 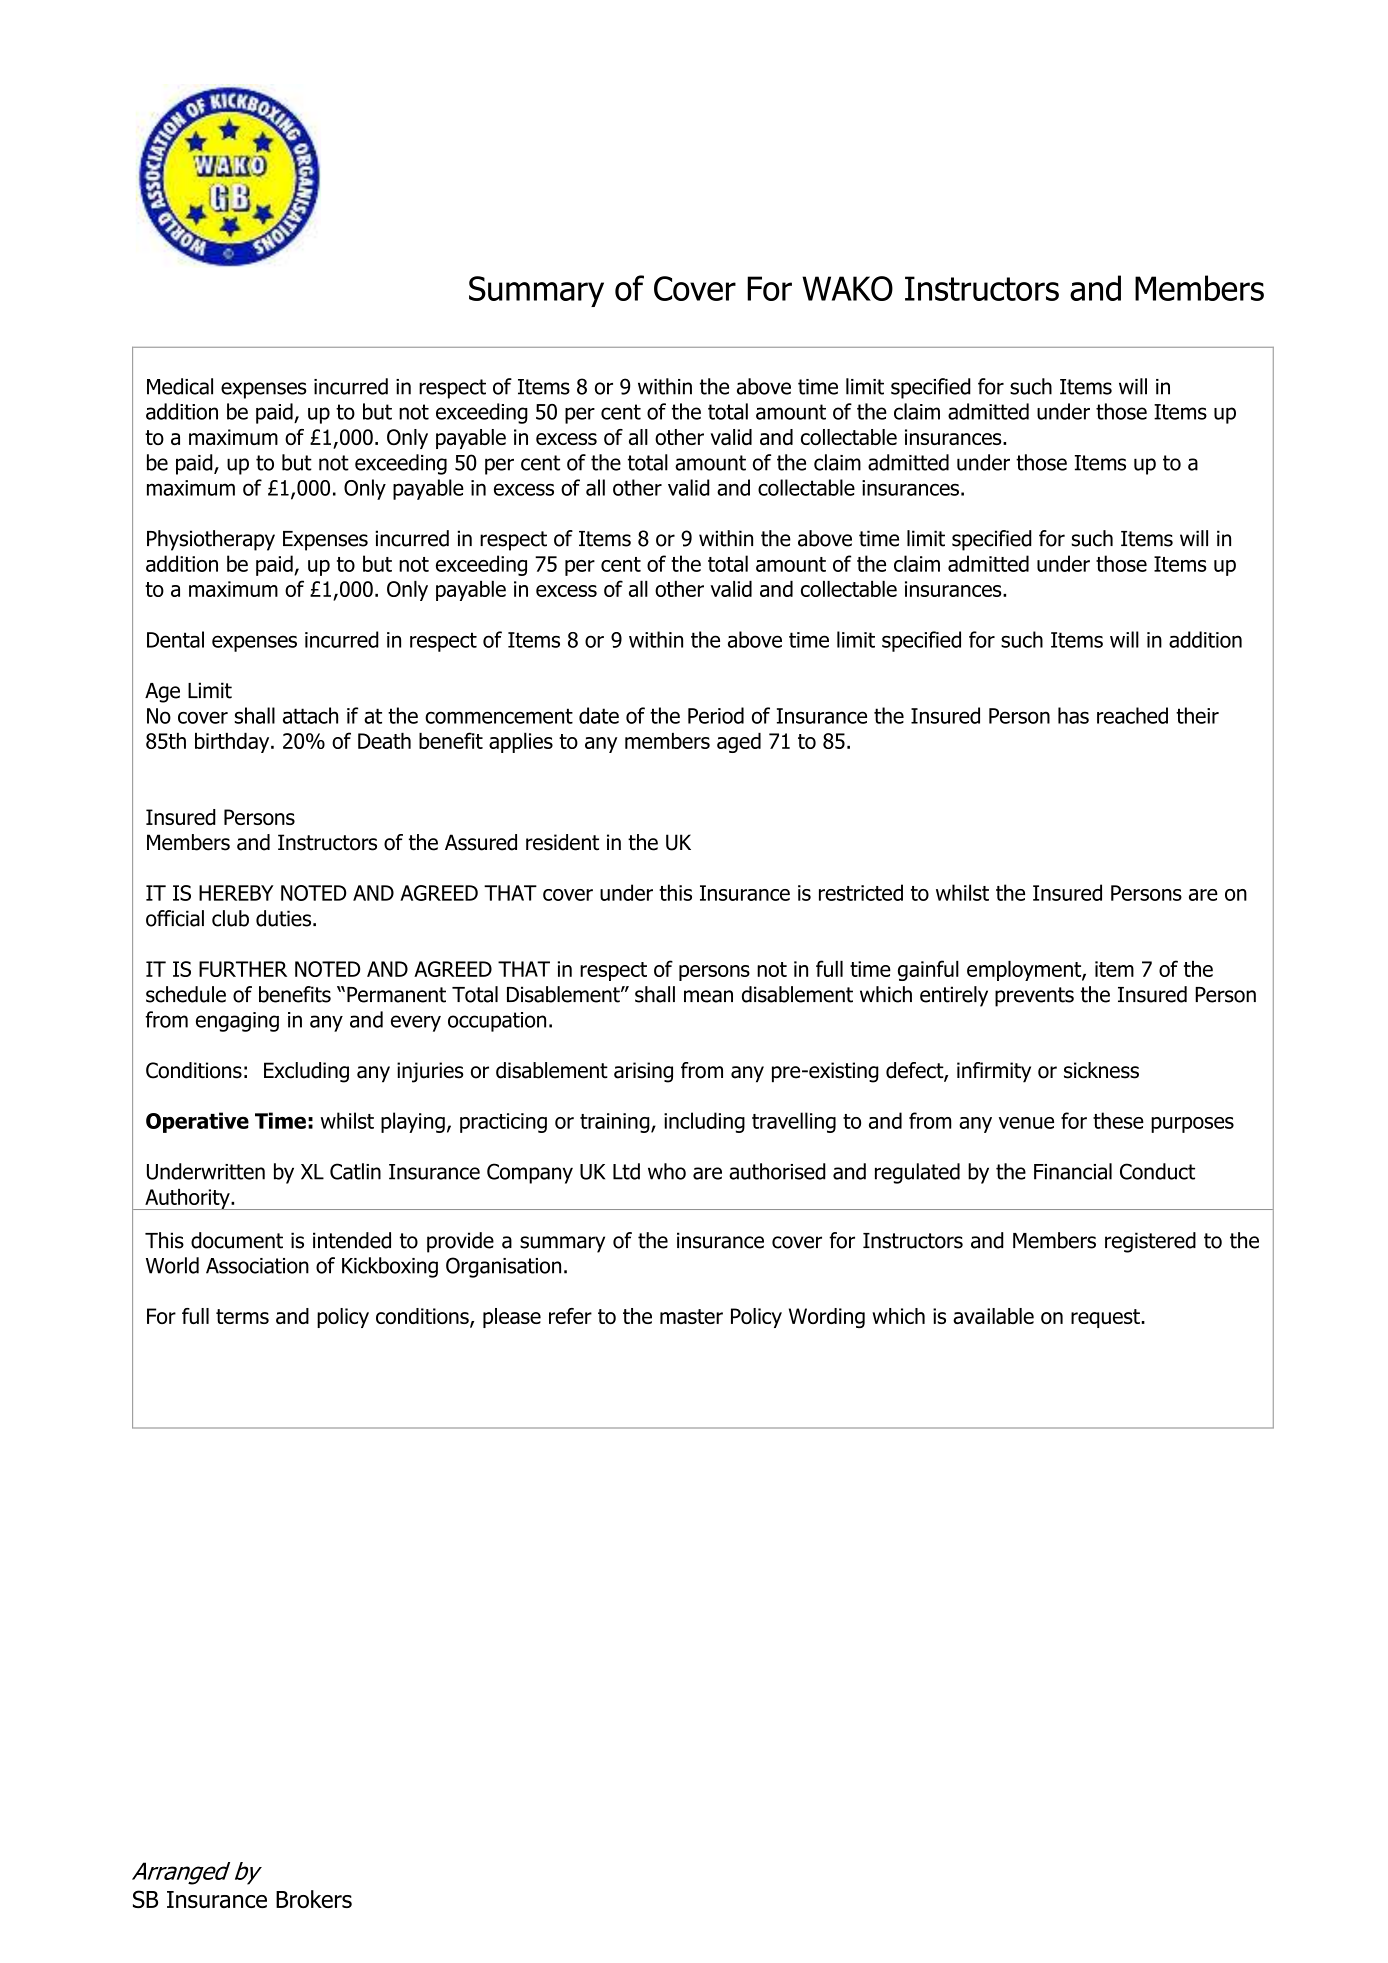 I want to click on Medical, so click(x=180, y=386).
